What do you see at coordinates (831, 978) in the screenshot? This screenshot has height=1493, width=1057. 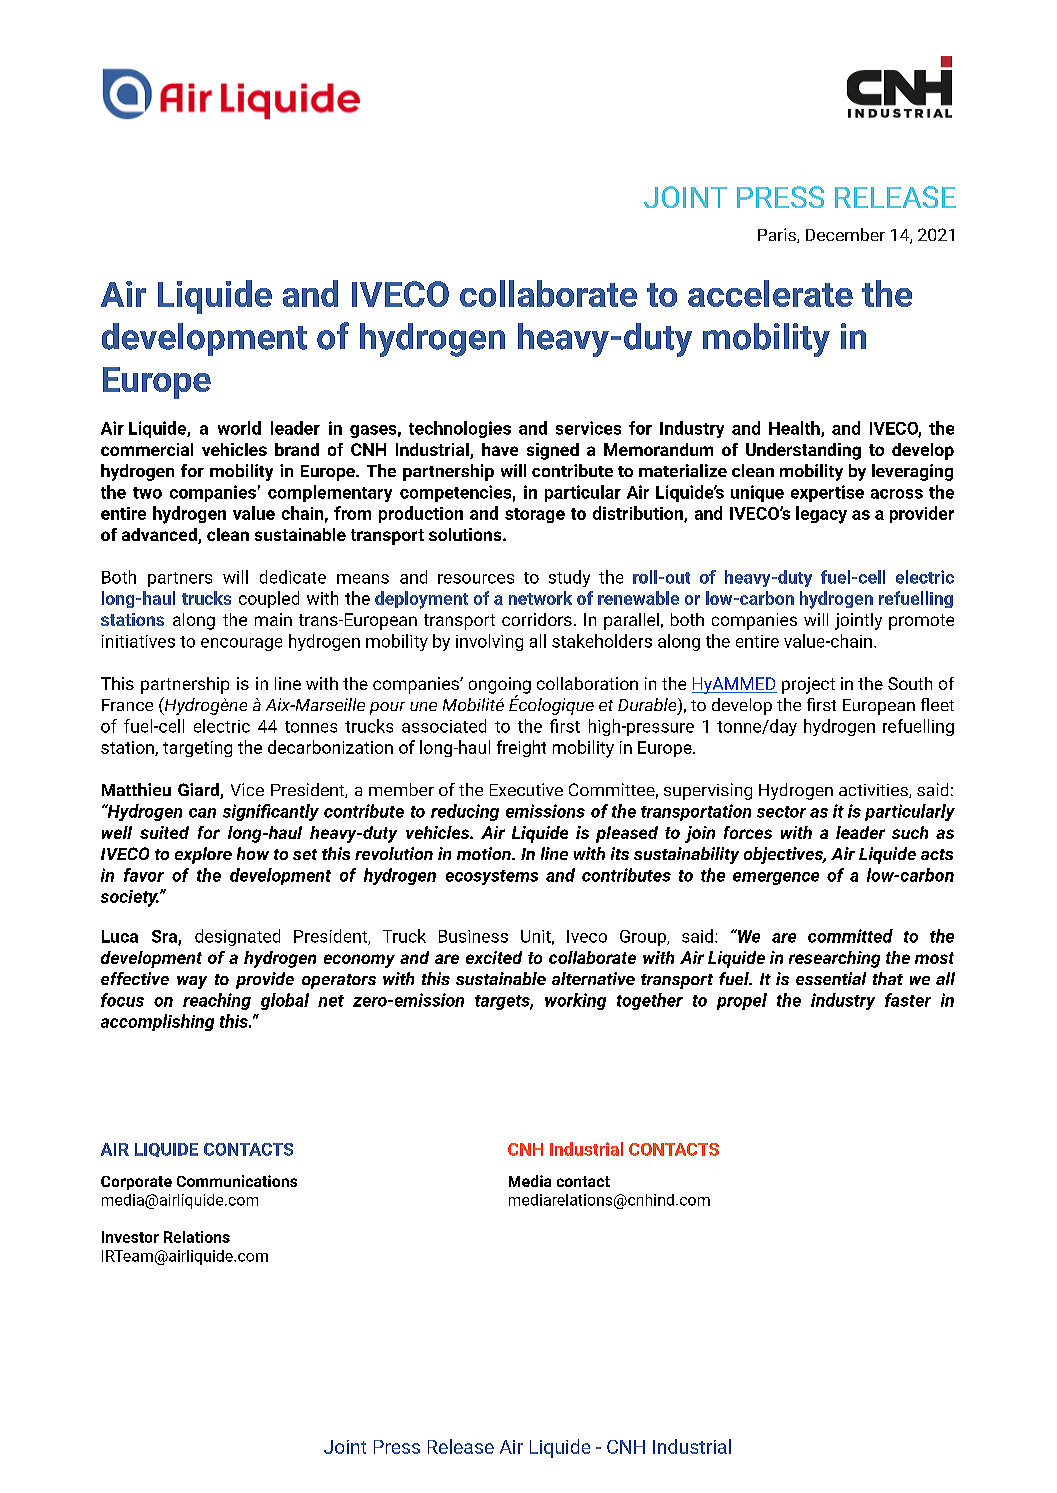 I see `essential` at bounding box center [831, 978].
